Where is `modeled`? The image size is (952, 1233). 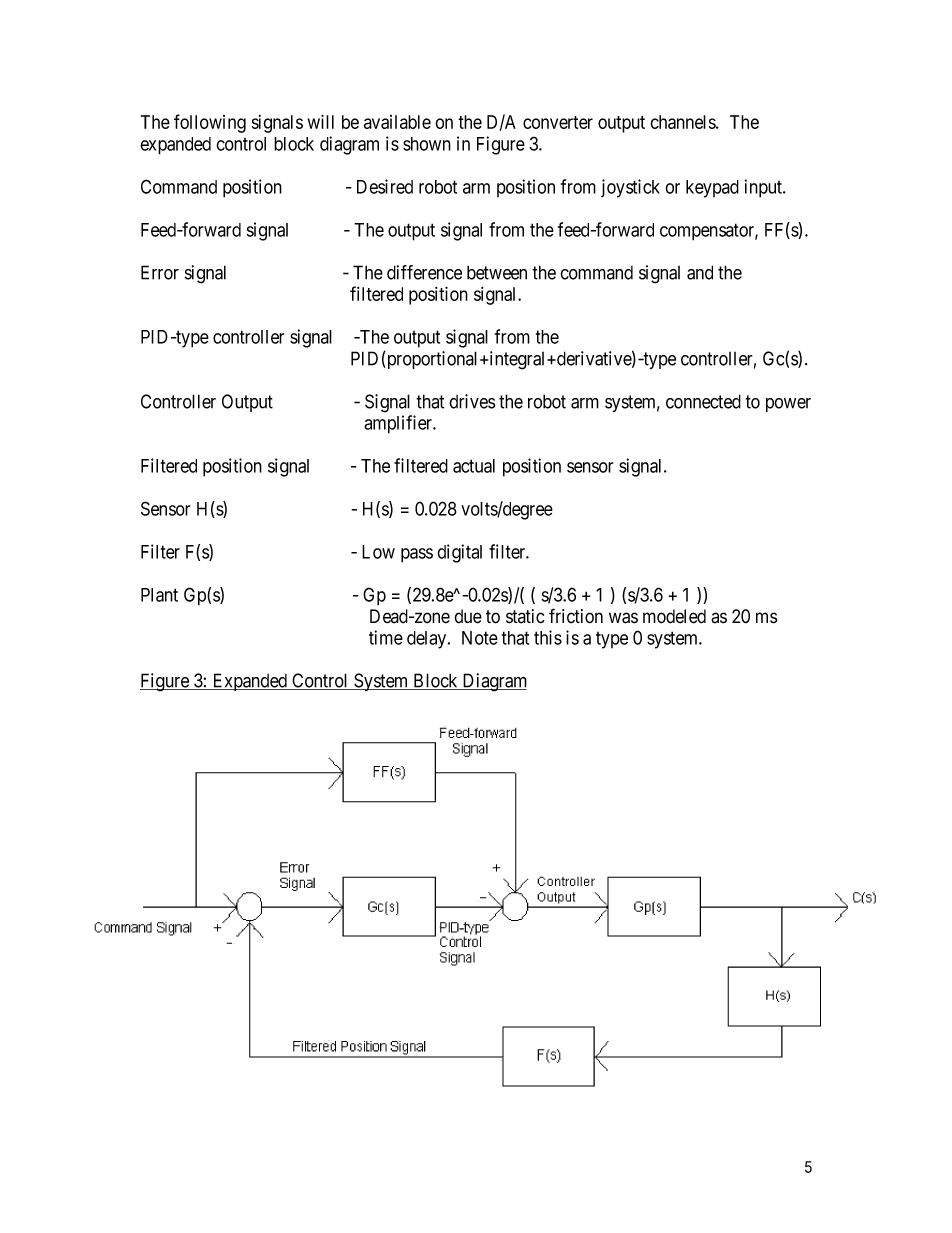 modeled is located at coordinates (674, 616).
